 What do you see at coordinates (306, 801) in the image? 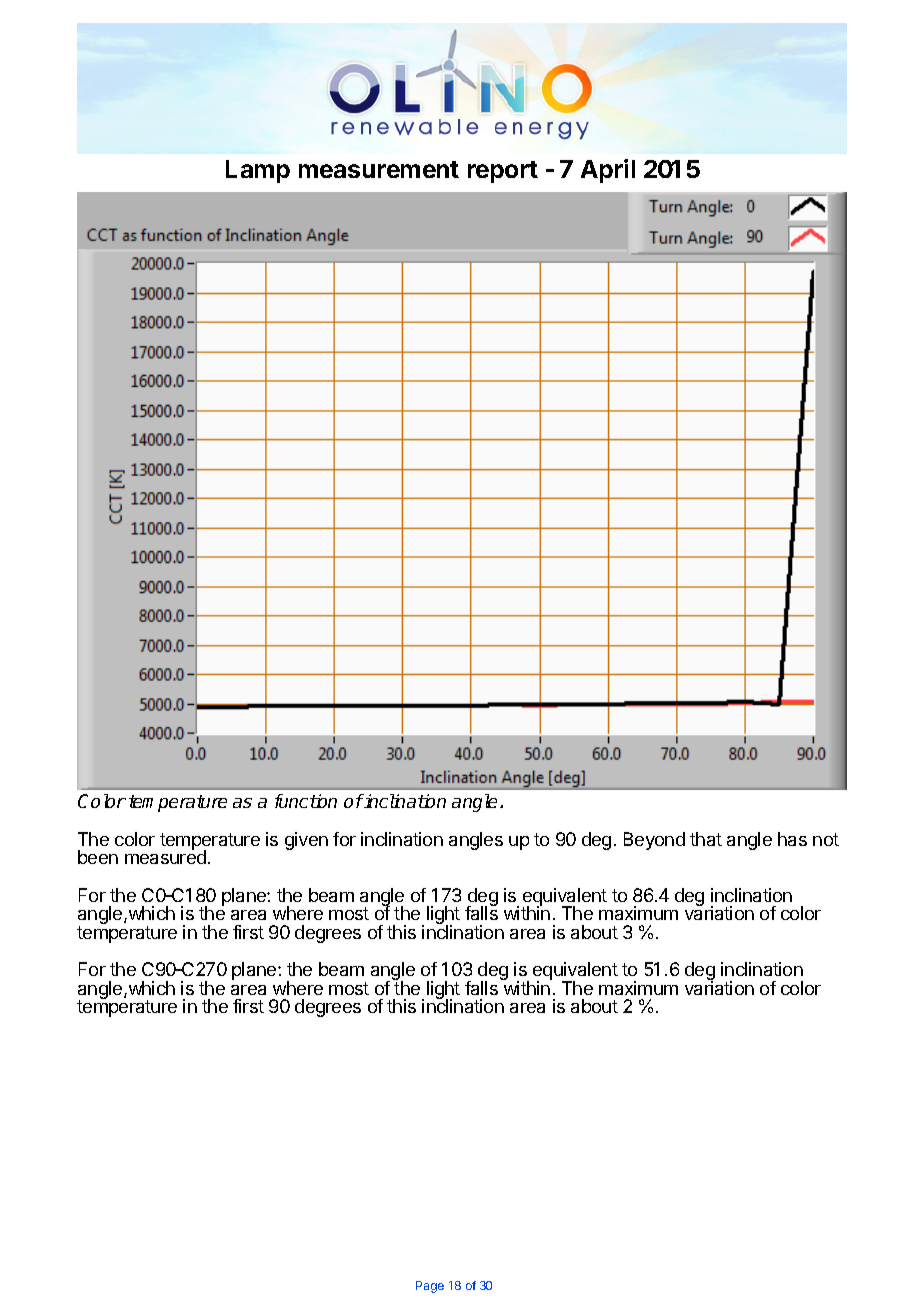
I see `function` at bounding box center [306, 801].
